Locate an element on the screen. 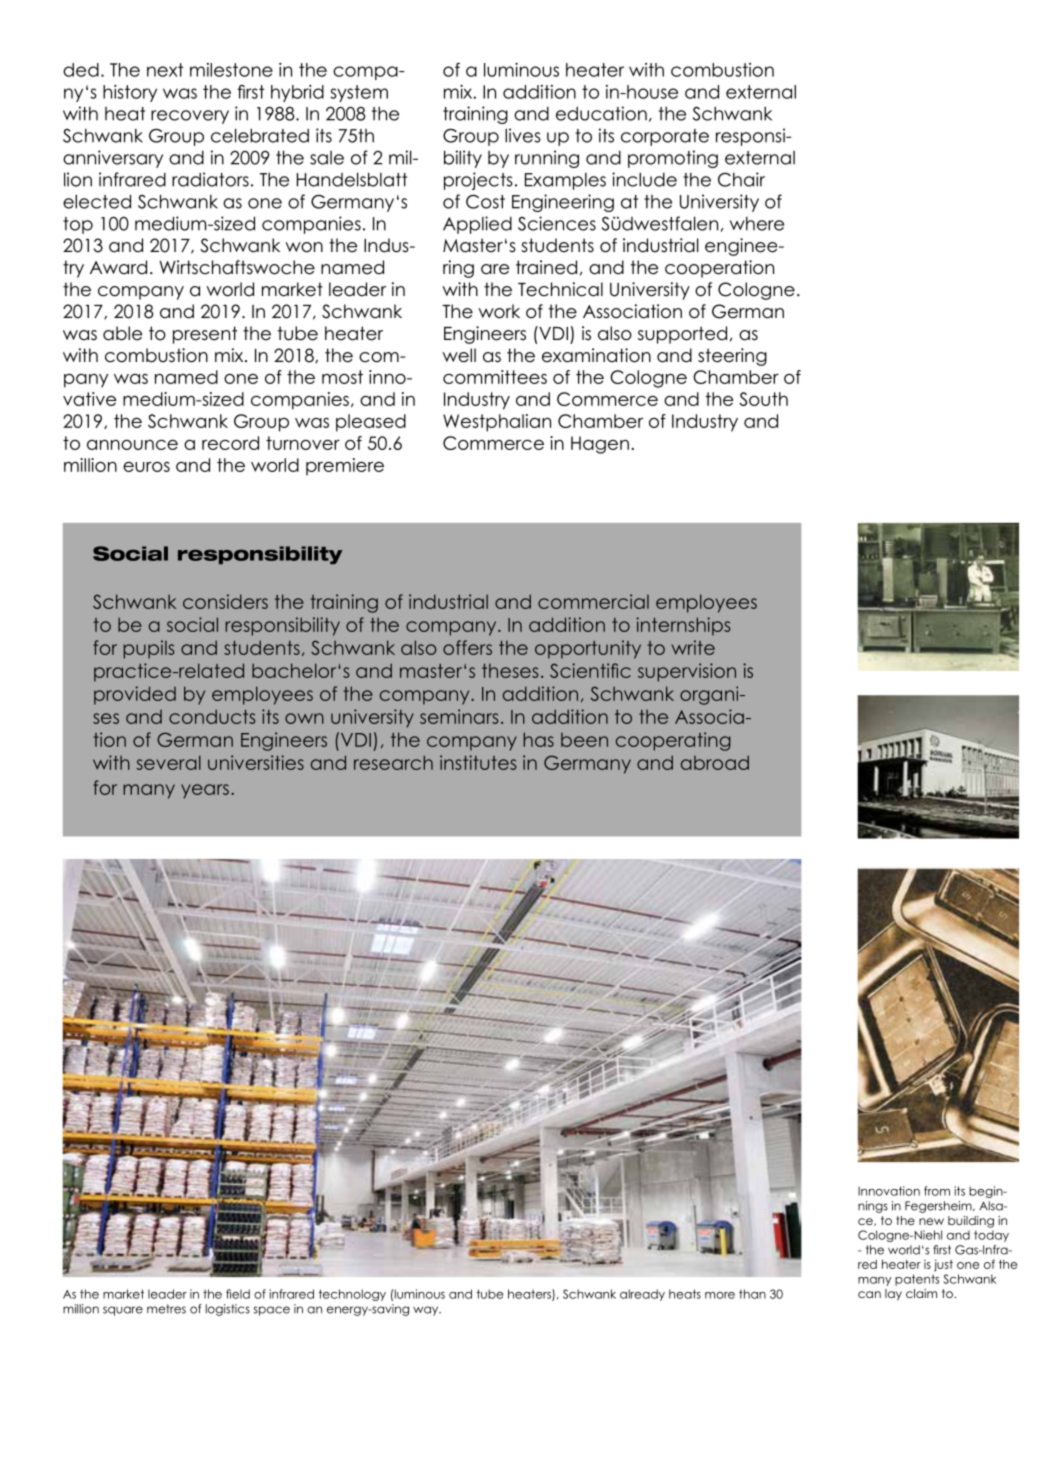 This screenshot has width=1037, height=1467. lives is located at coordinates (523, 135).
